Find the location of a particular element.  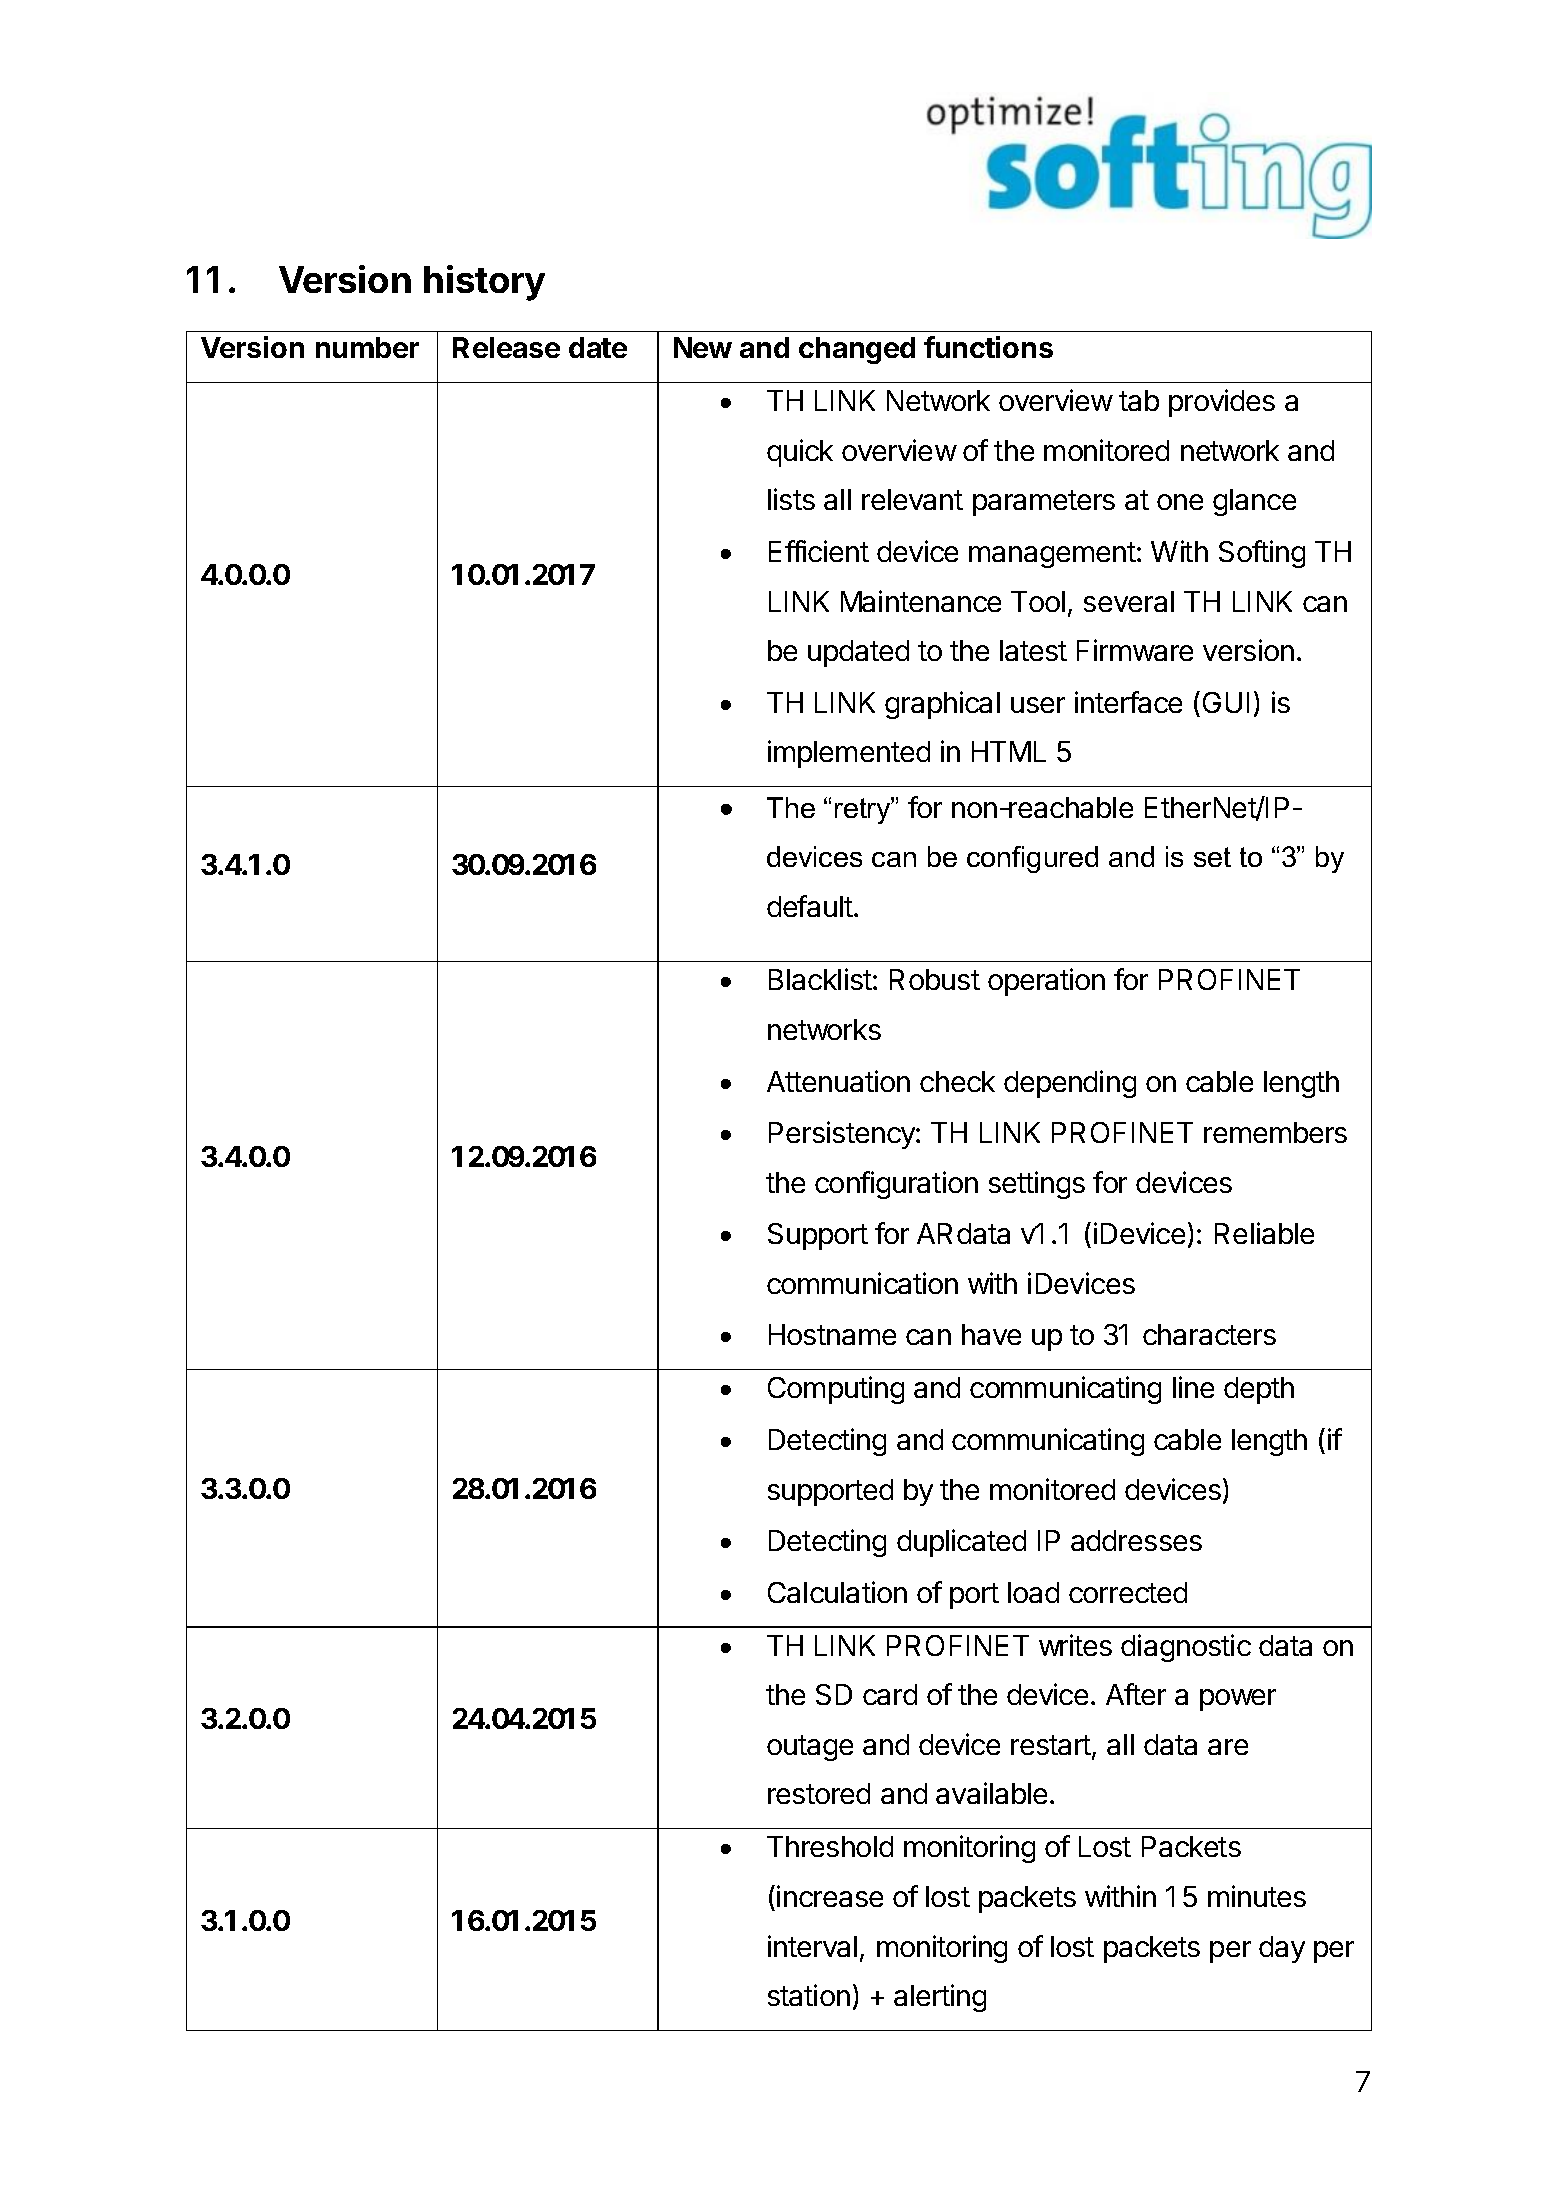

implemented is located at coordinates (849, 754).
